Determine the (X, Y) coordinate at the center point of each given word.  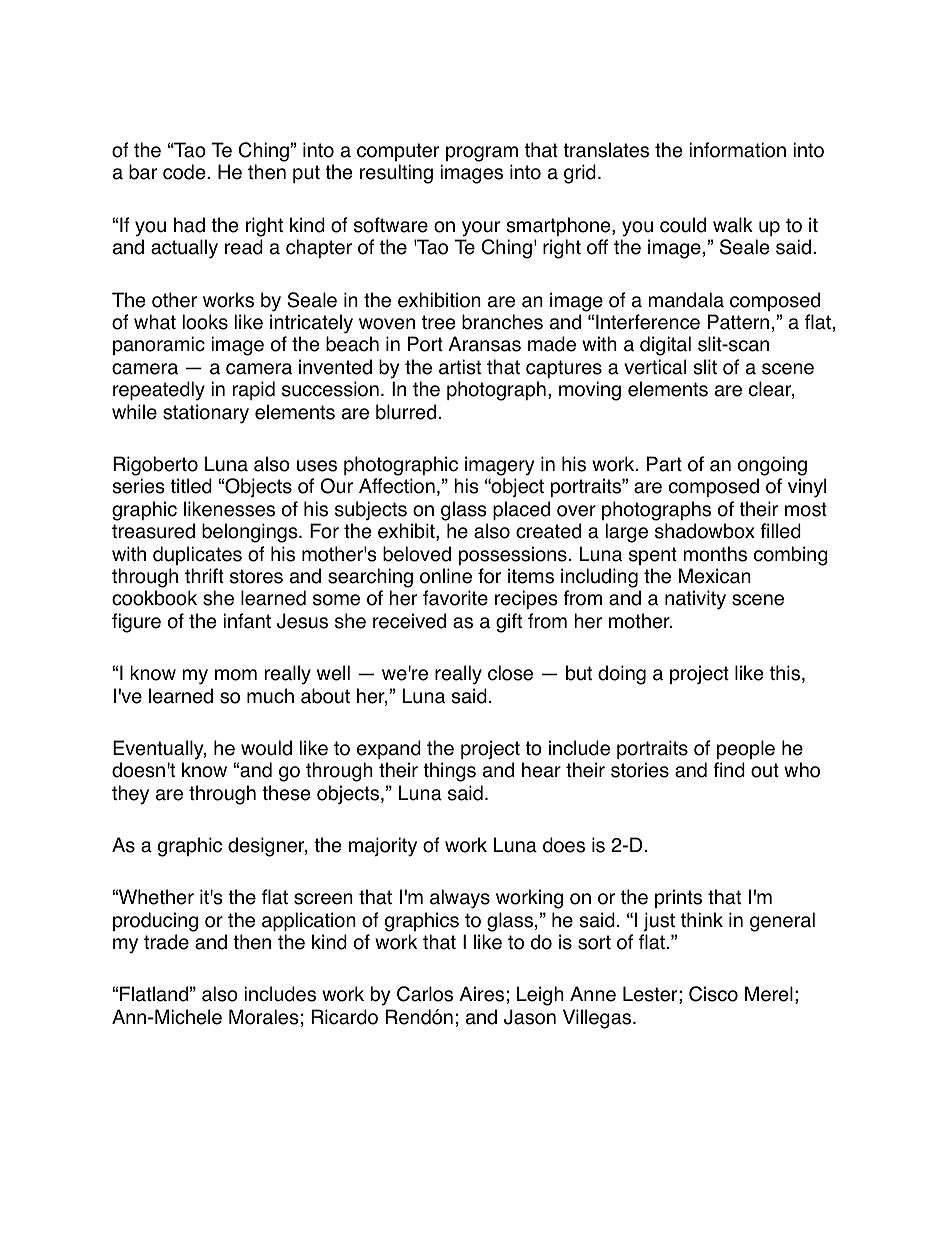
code (185, 172)
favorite (455, 598)
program (482, 154)
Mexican (715, 576)
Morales (263, 1017)
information (737, 150)
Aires (481, 994)
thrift (204, 575)
